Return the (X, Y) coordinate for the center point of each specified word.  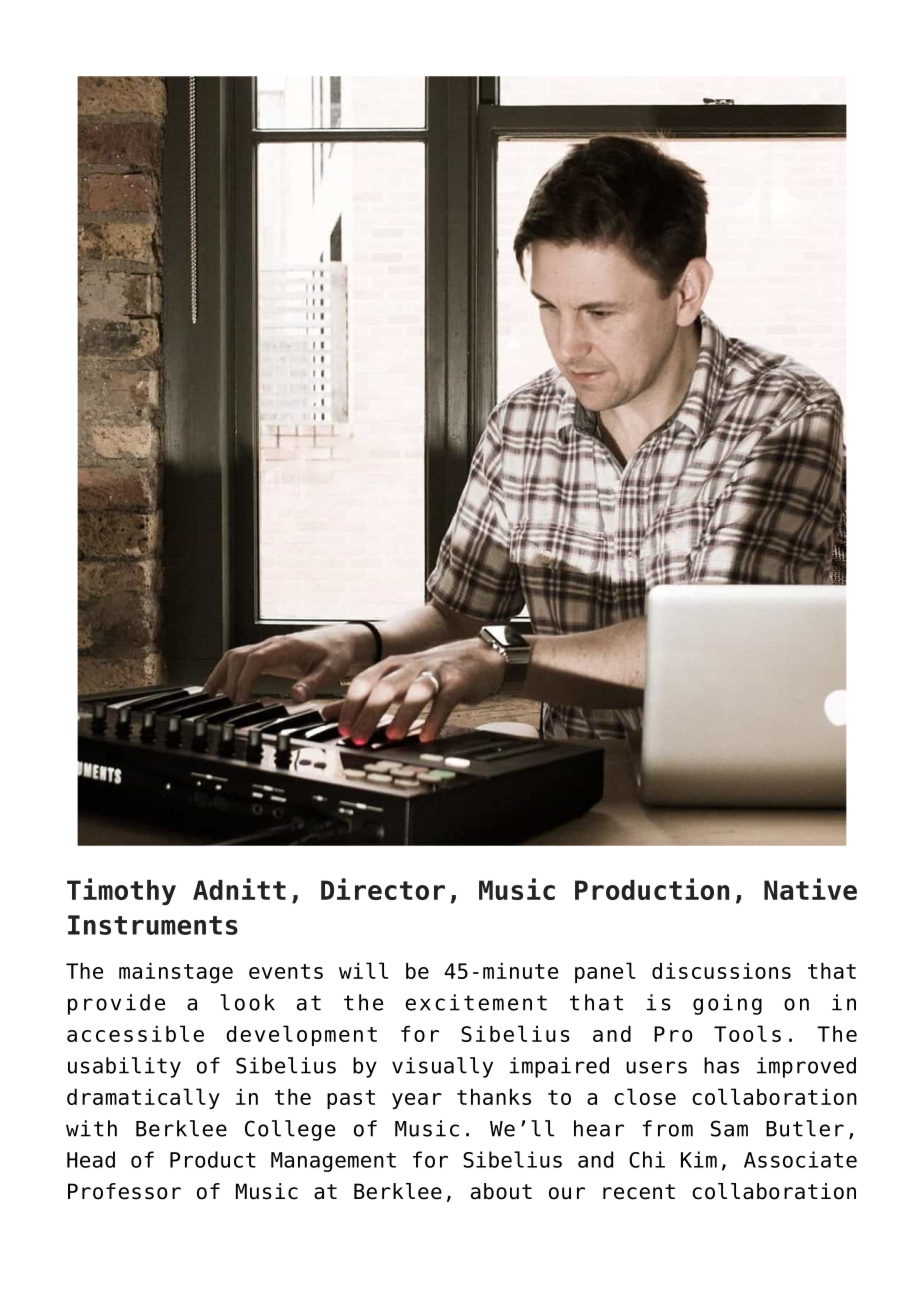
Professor (124, 1191)
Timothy (121, 891)
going (727, 1004)
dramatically (143, 1098)
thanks (494, 1097)
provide (116, 1004)
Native (810, 889)
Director (383, 889)
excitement (476, 1002)
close (645, 1096)
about (501, 1191)
